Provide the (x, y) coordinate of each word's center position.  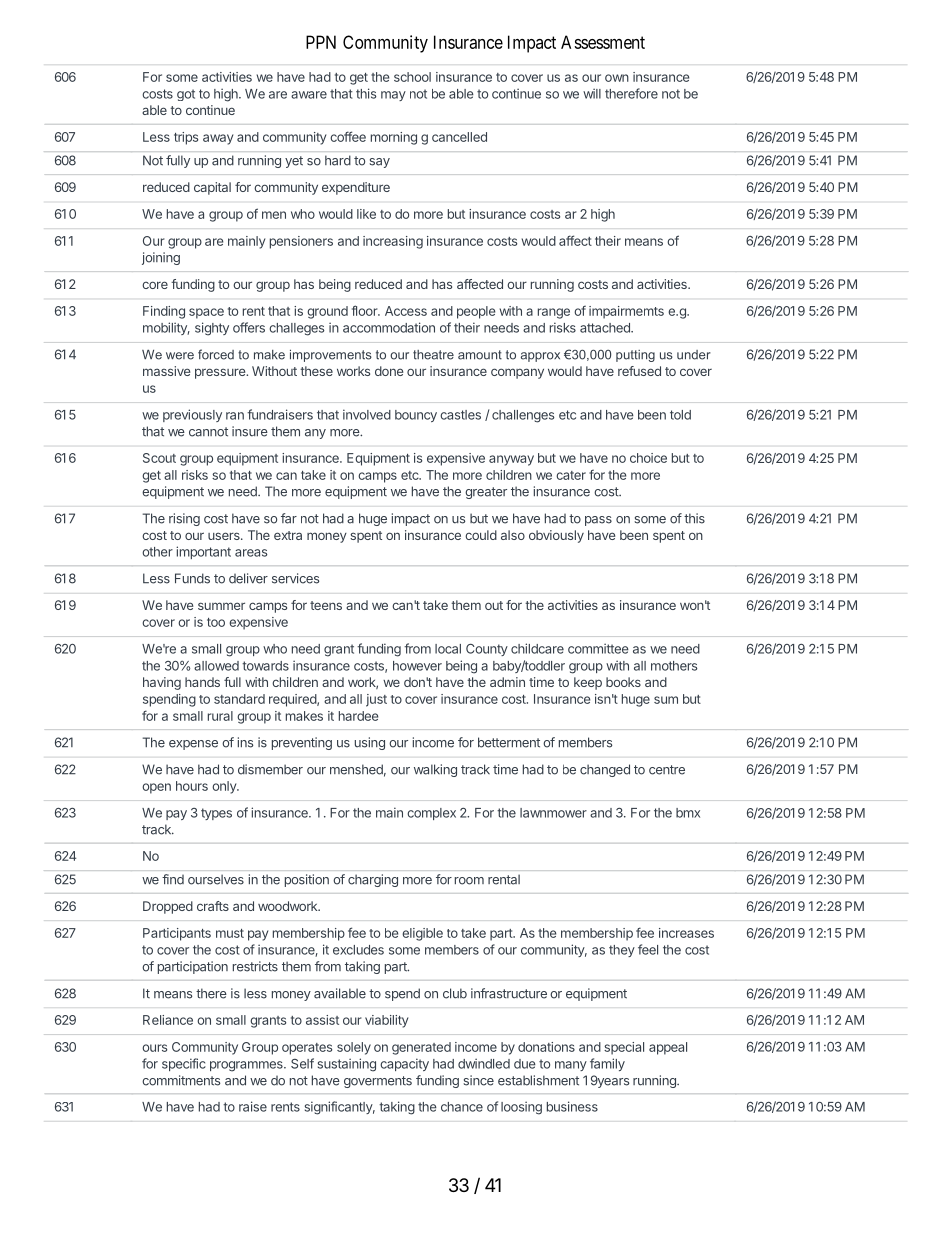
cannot (208, 432)
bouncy (416, 416)
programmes (247, 1066)
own (617, 78)
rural (220, 716)
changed (605, 770)
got (186, 95)
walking (435, 770)
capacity (404, 1064)
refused (639, 371)
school (412, 77)
